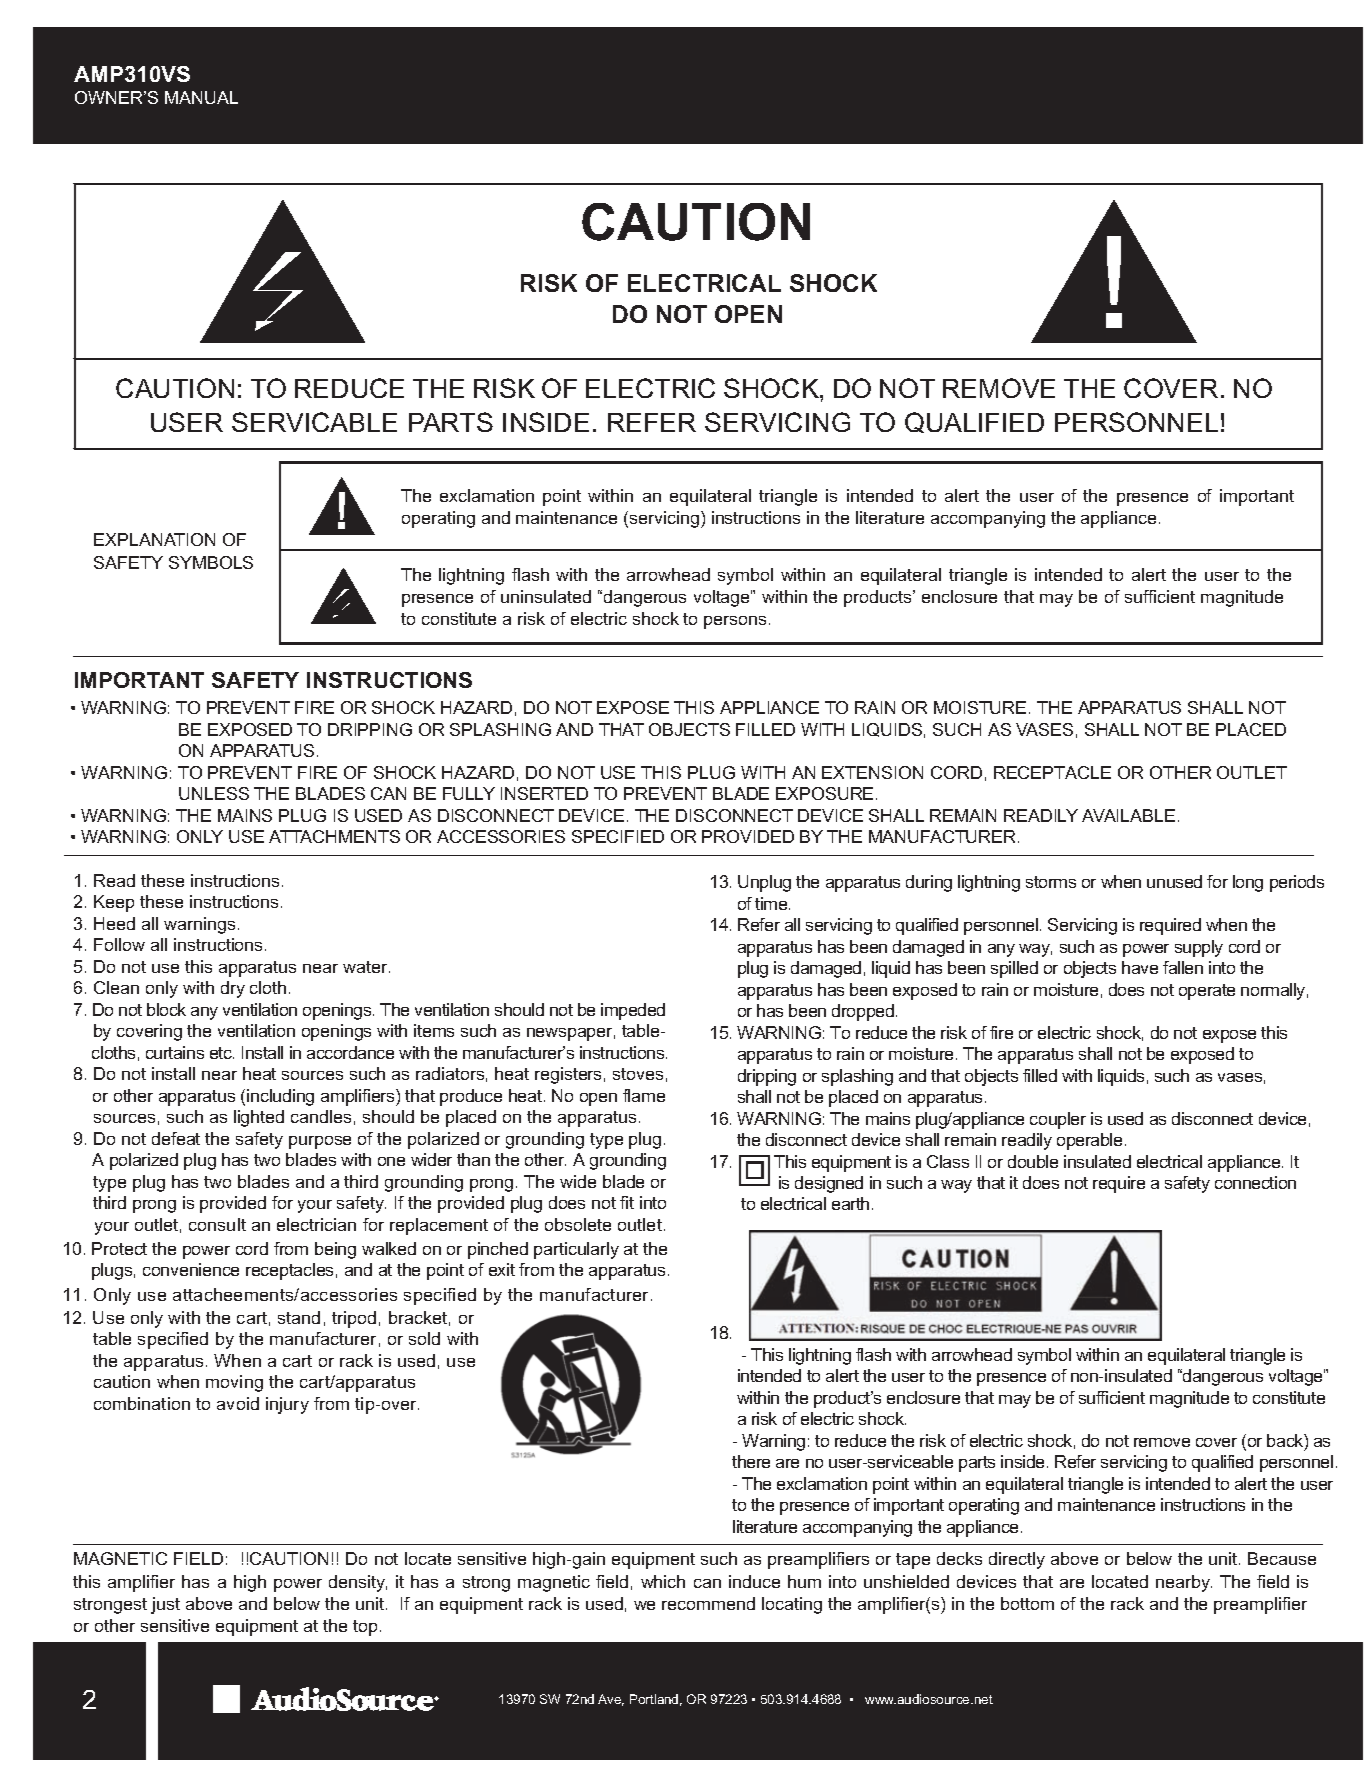 This screenshot has height=1773, width=1370. I want to click on ATTACHMENTS, so click(334, 836).
